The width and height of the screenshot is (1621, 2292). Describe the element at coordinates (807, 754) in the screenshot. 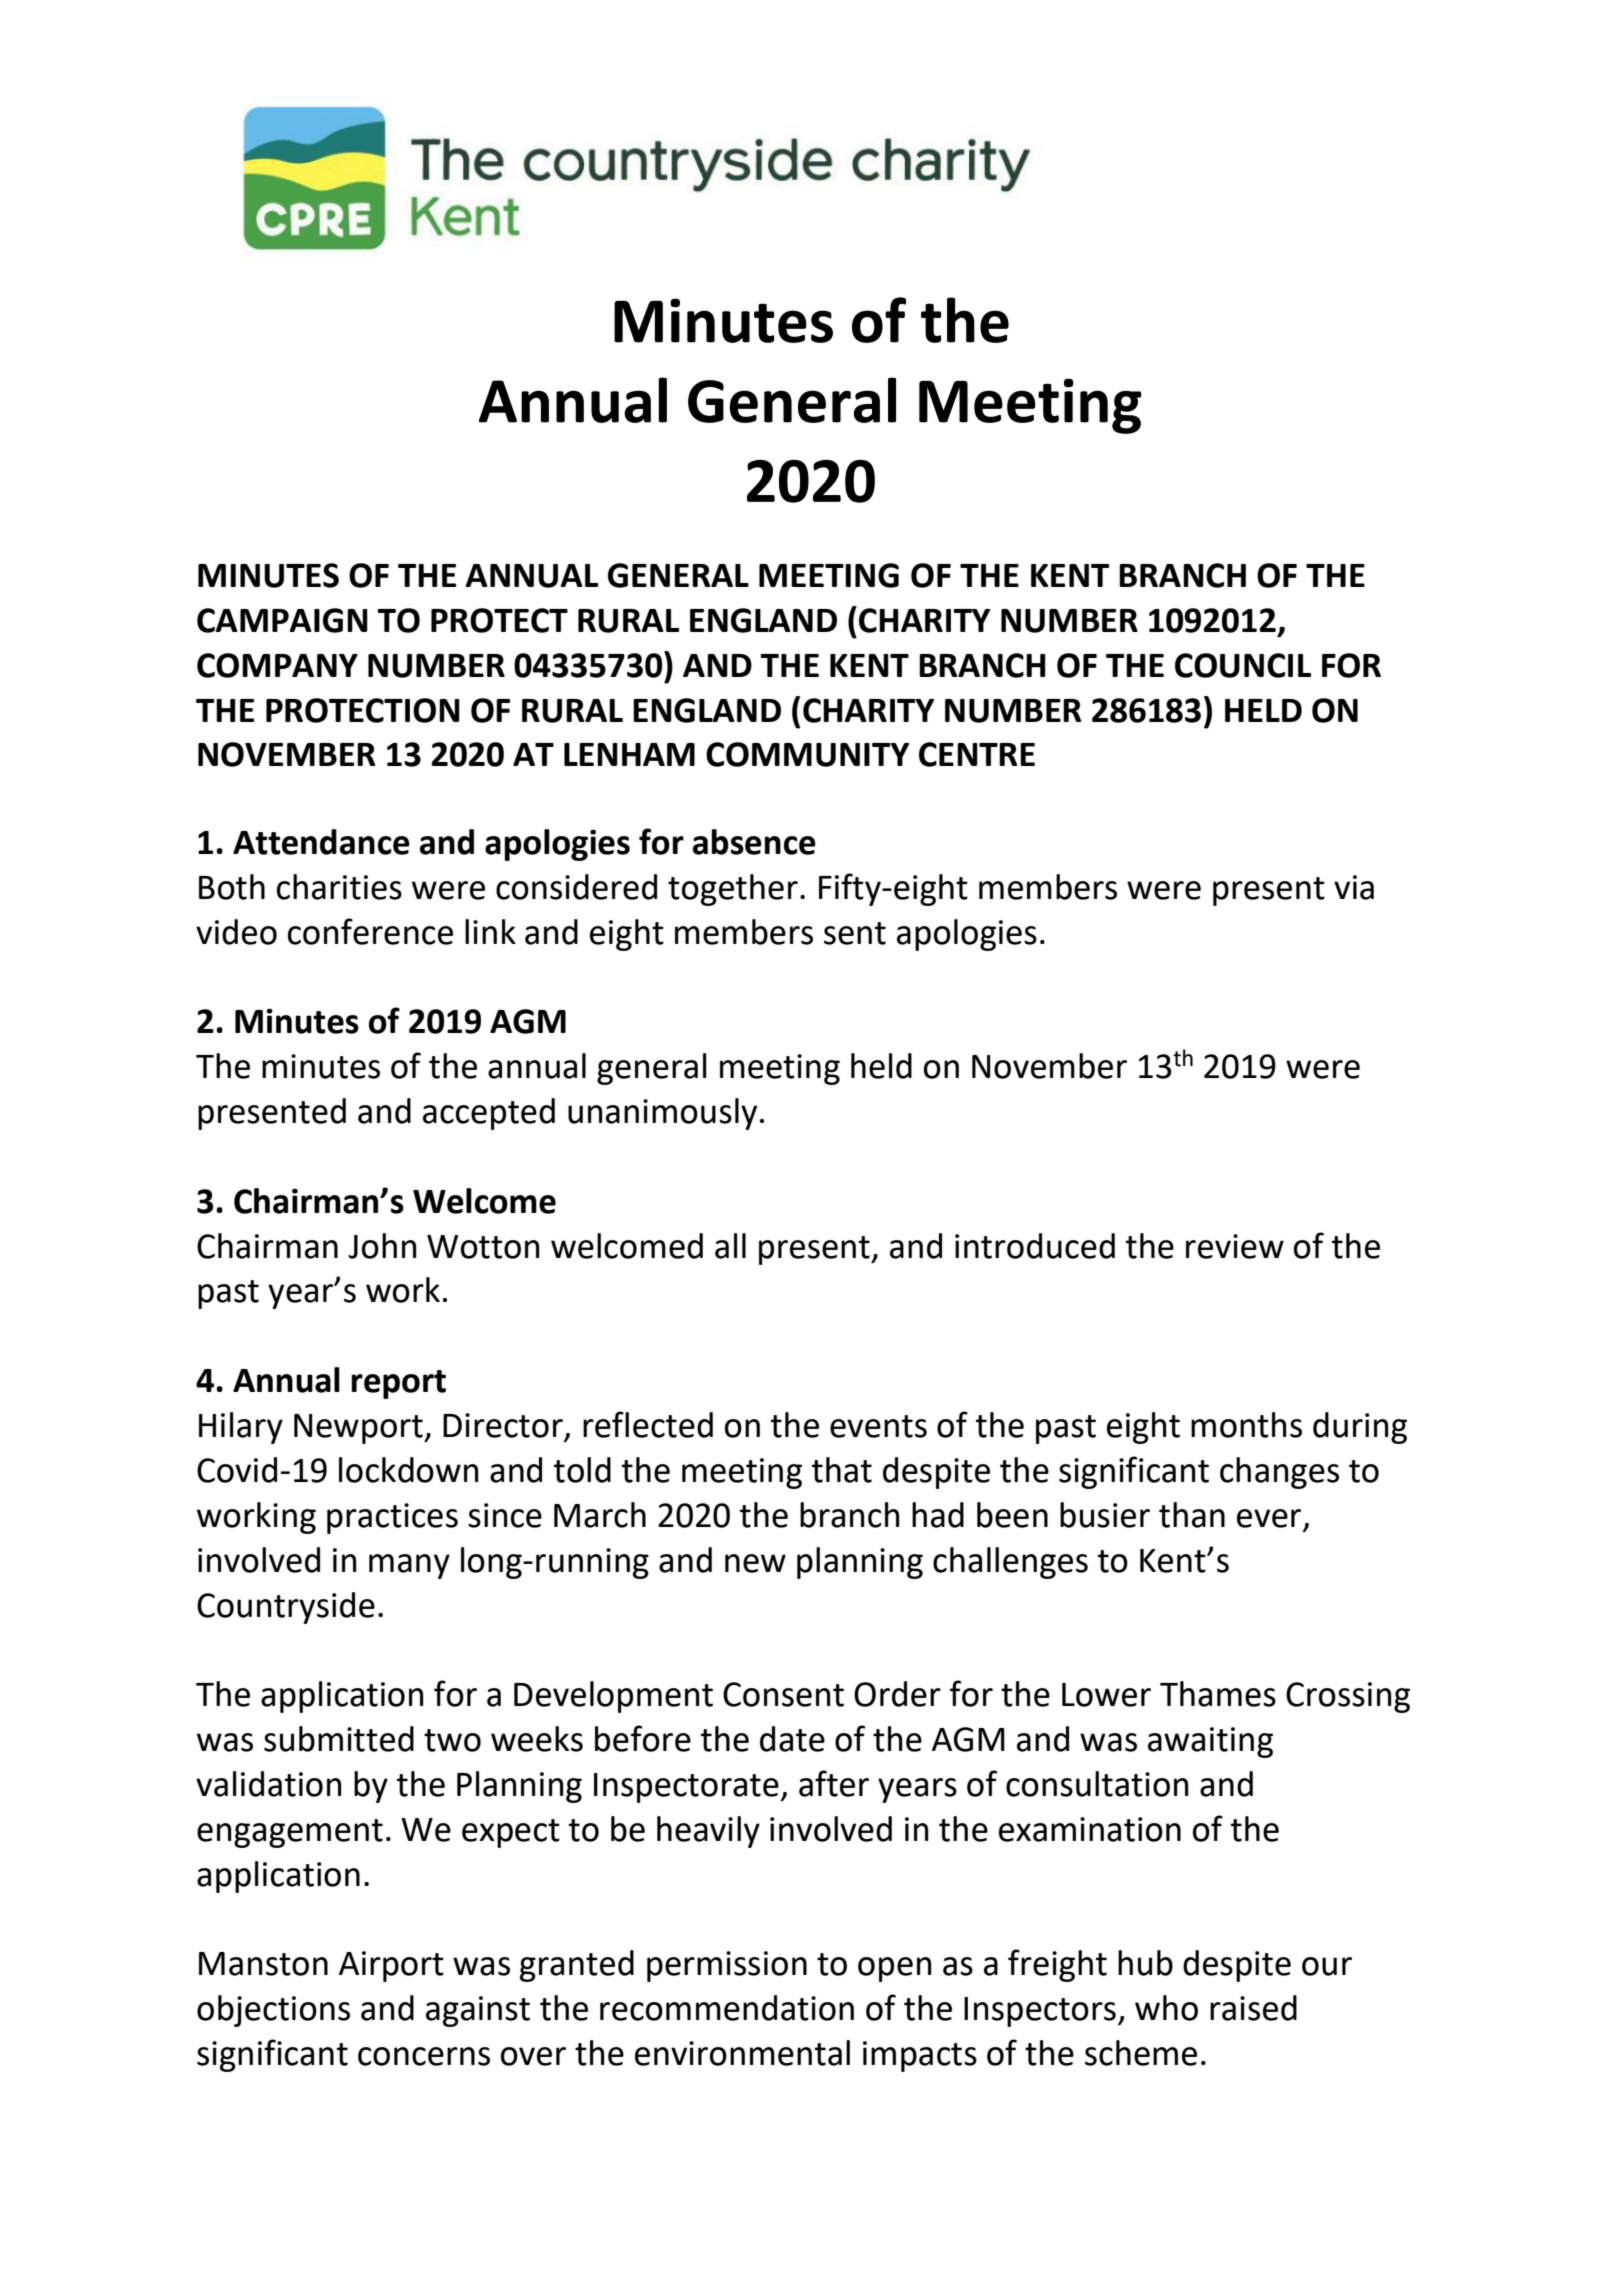

I see `COMMUNITY` at that location.
